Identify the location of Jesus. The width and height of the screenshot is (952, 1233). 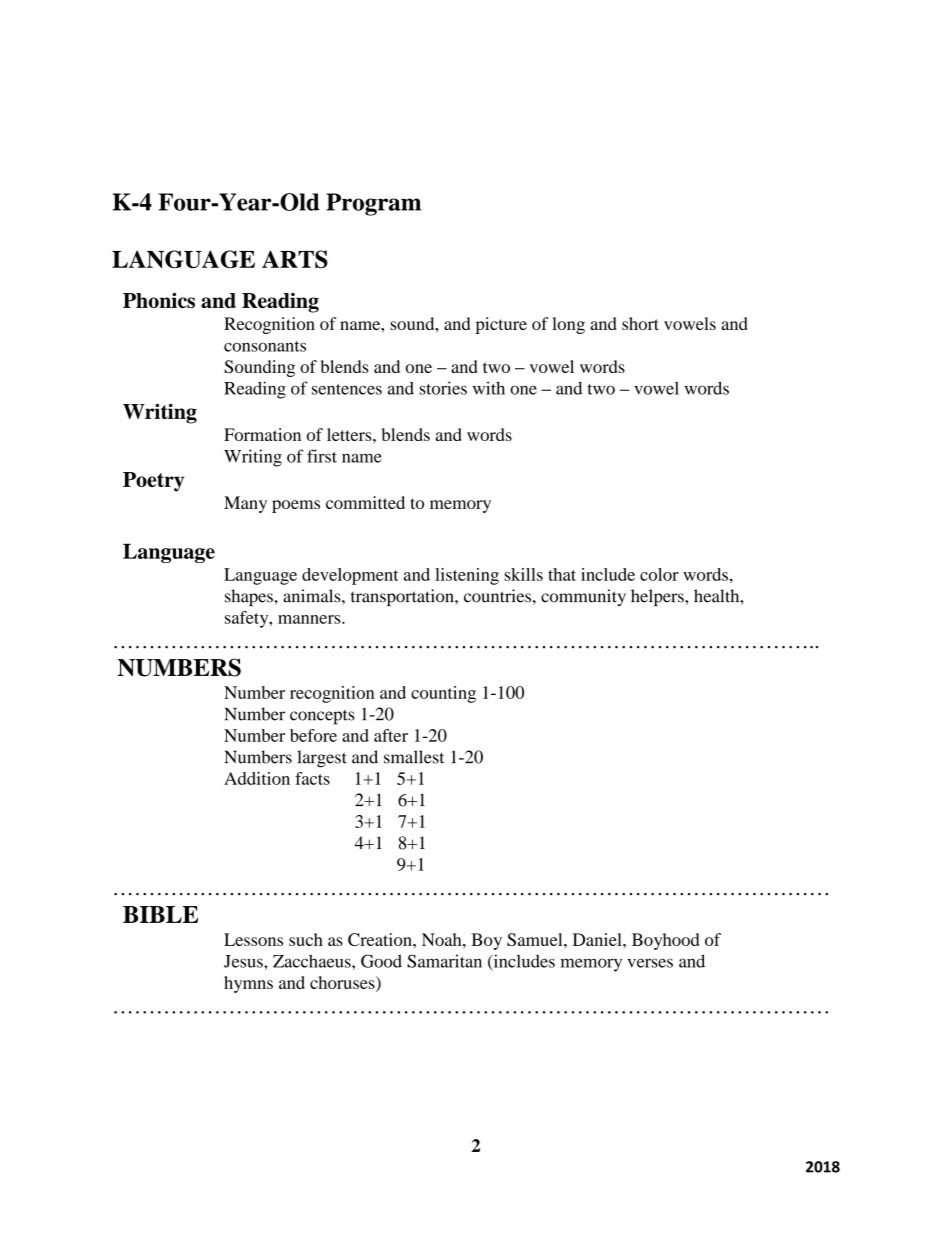
(244, 961).
